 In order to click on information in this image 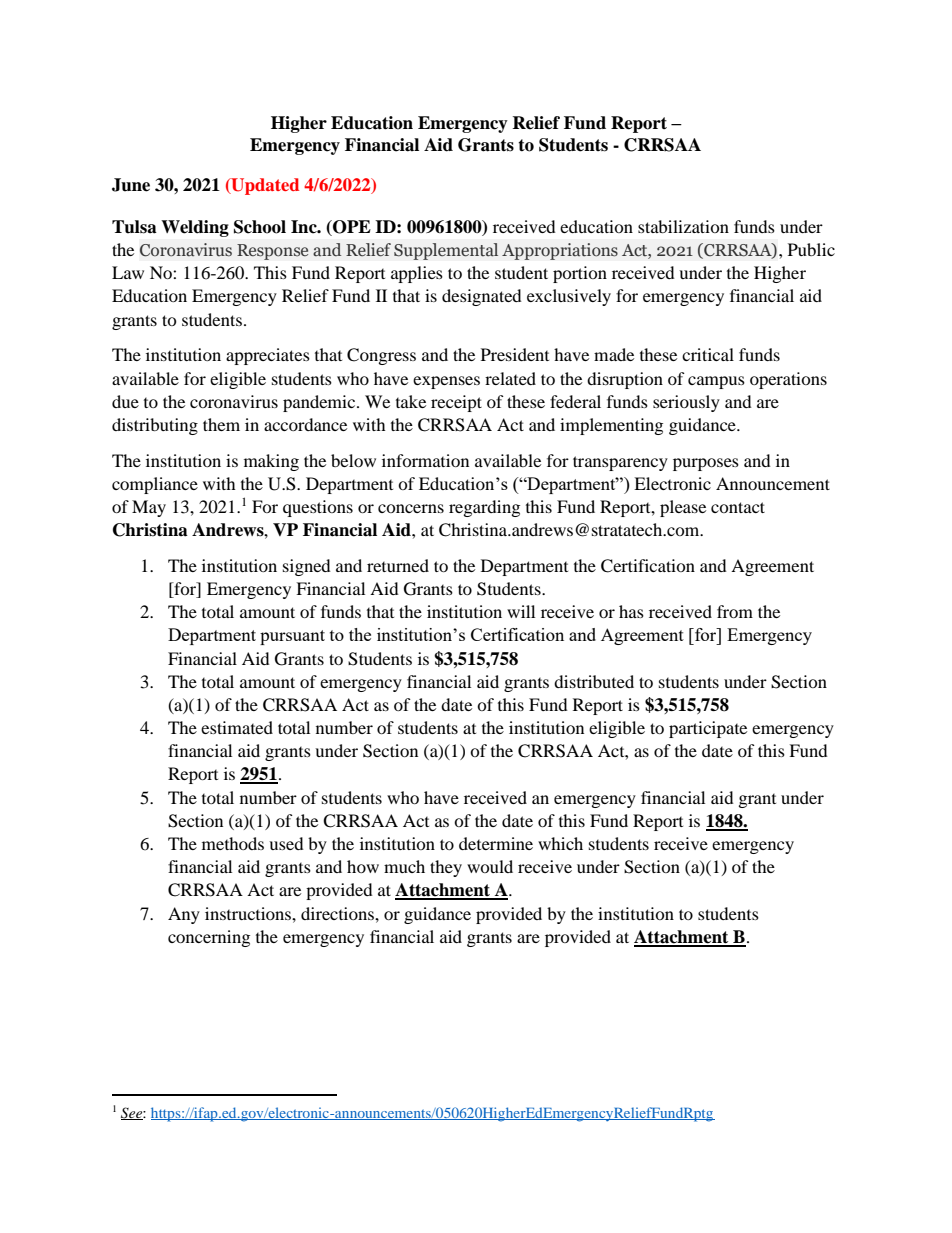, I will do `click(425, 460)`.
